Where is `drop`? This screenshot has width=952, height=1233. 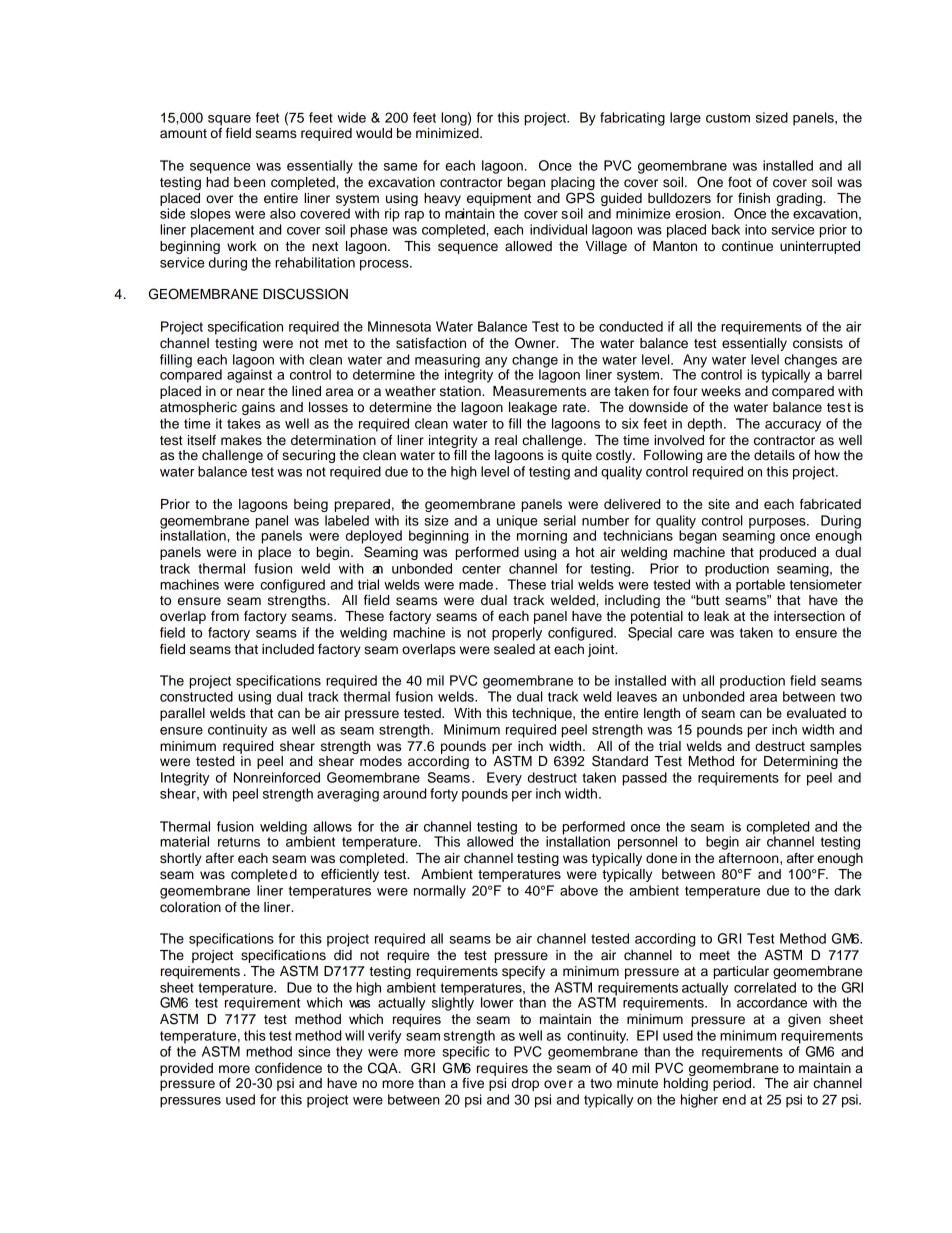 drop is located at coordinates (525, 1084).
